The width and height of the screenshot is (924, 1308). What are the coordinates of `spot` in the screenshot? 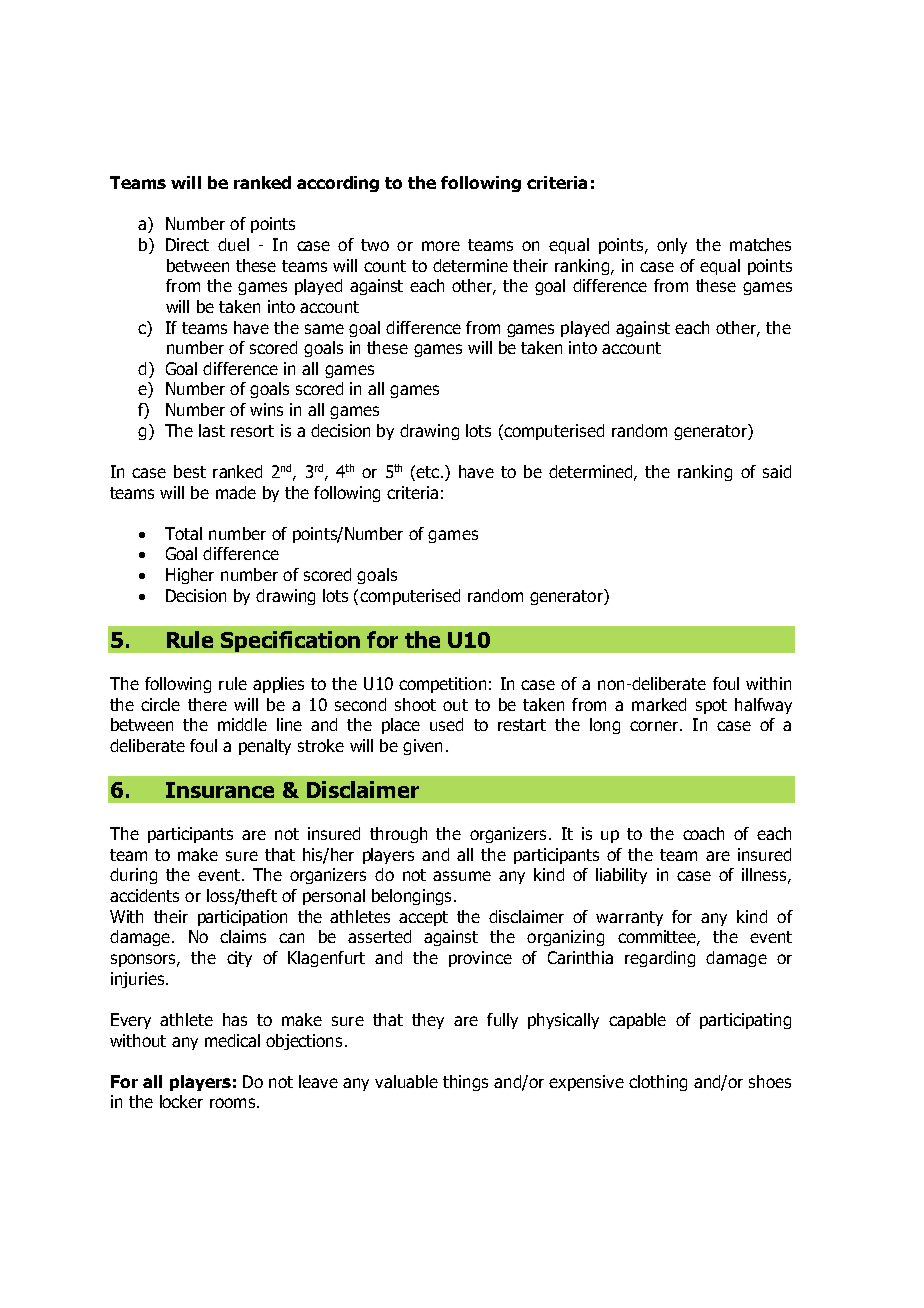 It's located at (711, 706).
